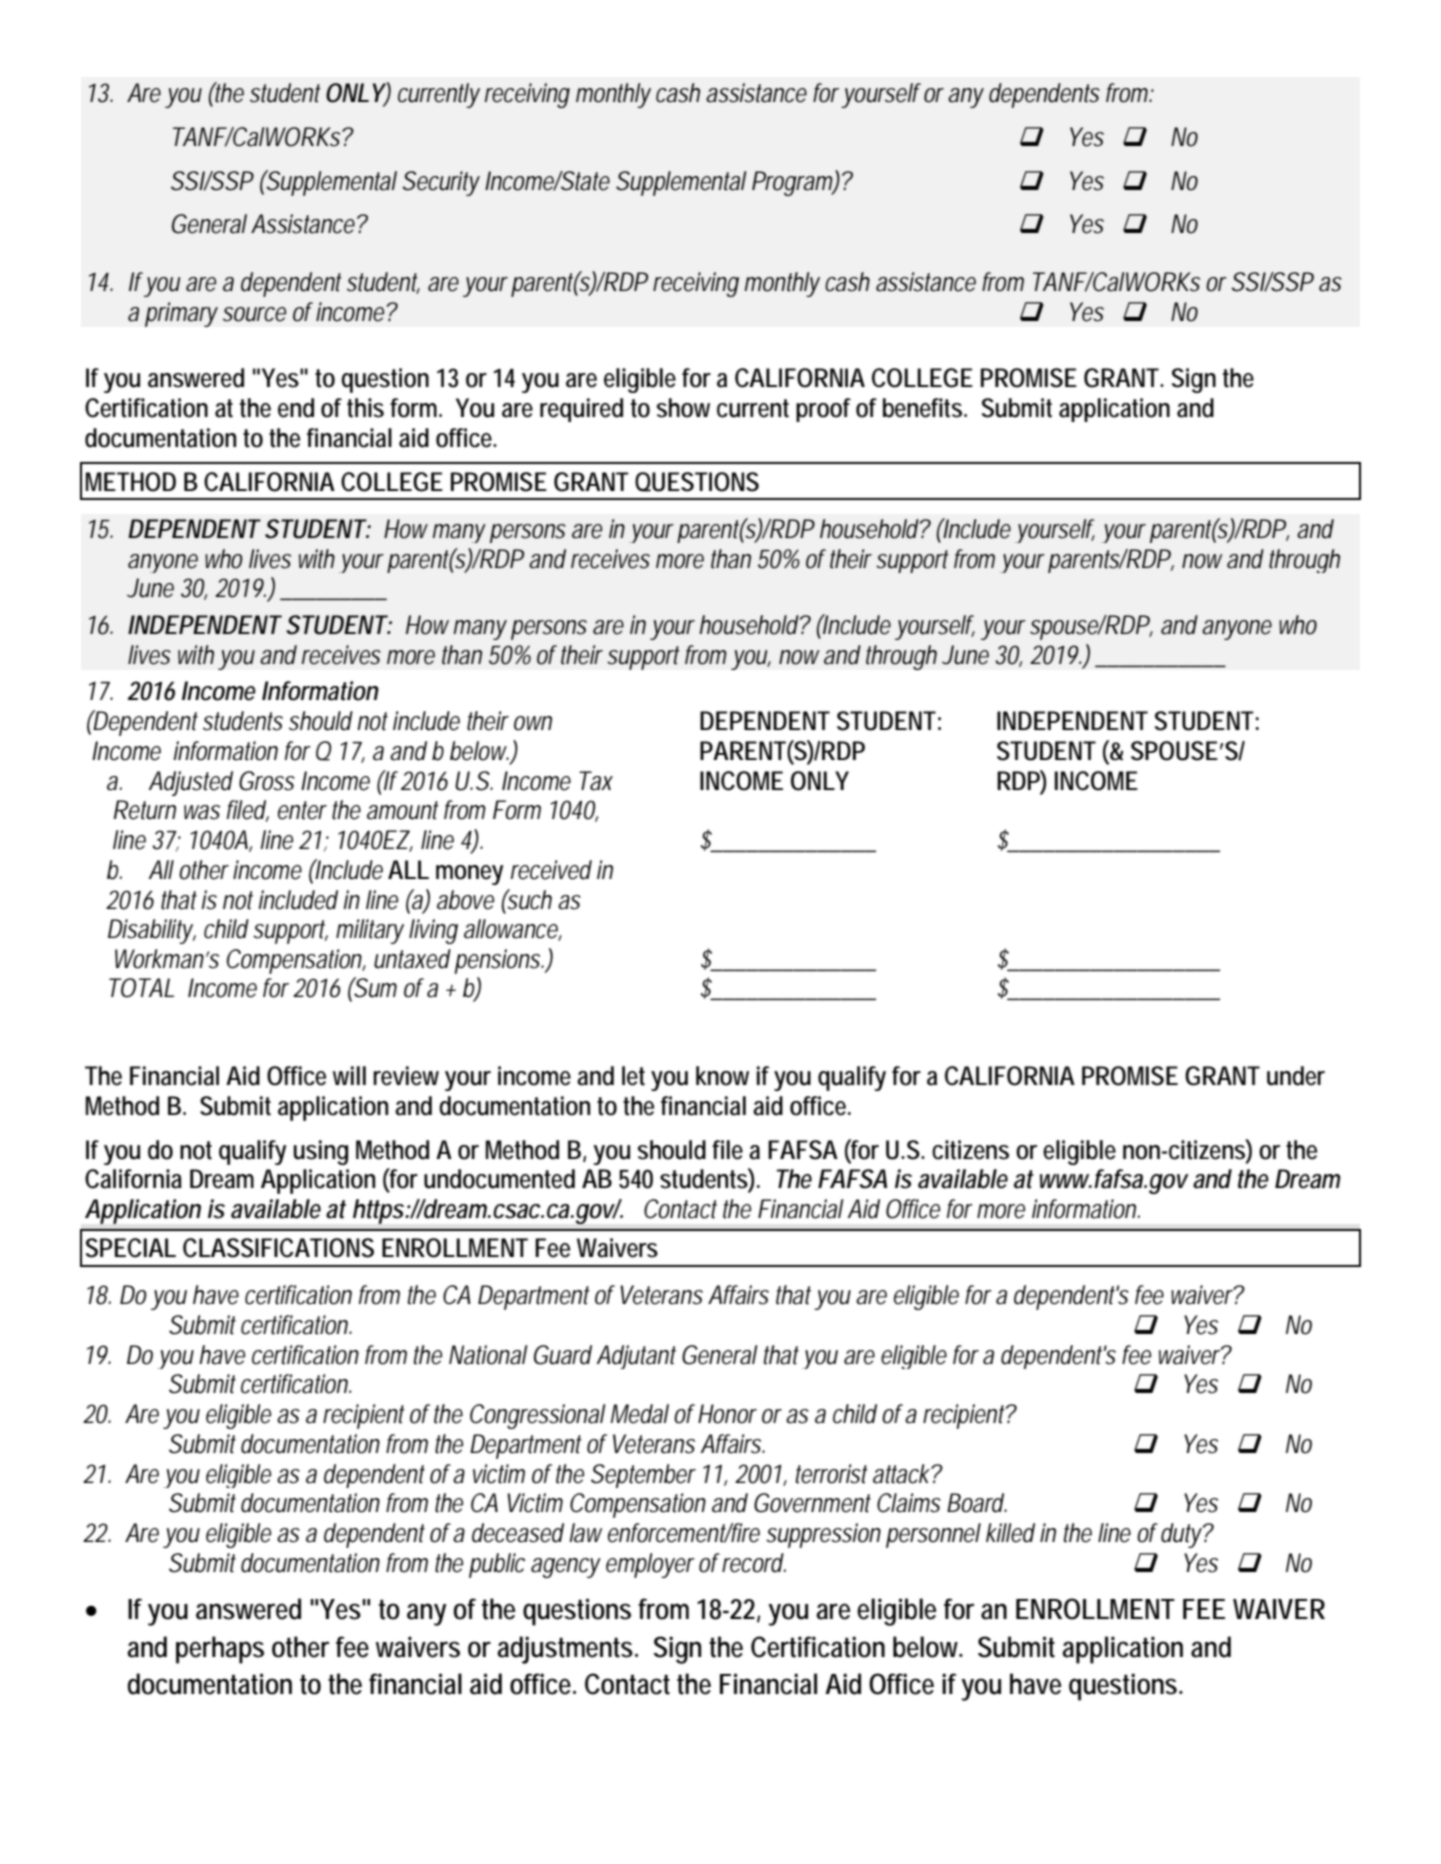 Image resolution: width=1441 pixels, height=1864 pixels. I want to click on record, so click(754, 1563).
